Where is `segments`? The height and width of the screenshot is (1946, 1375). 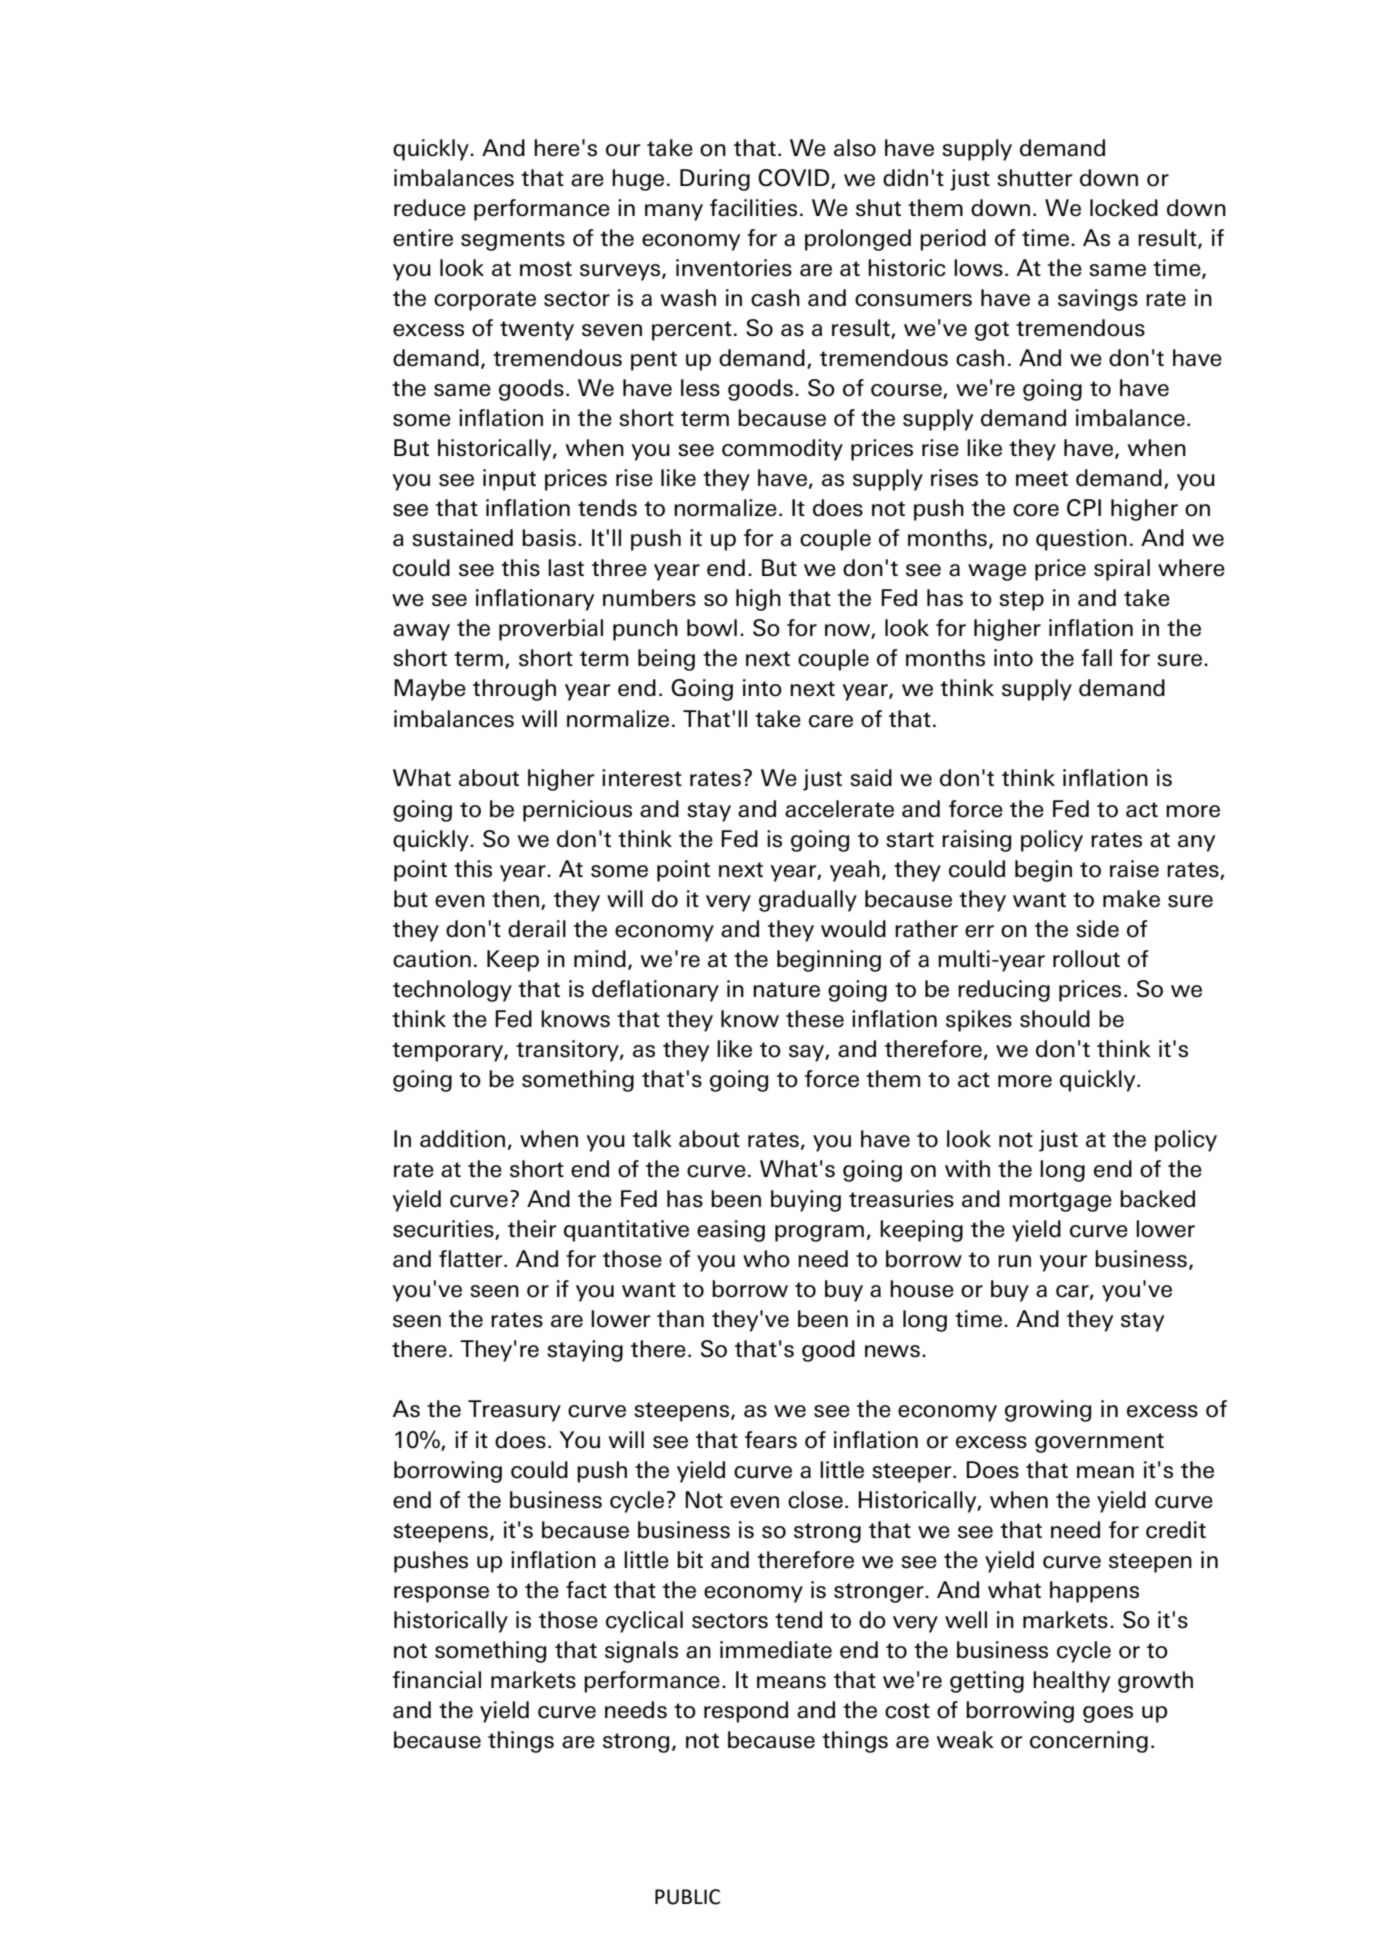
segments is located at coordinates (513, 241).
